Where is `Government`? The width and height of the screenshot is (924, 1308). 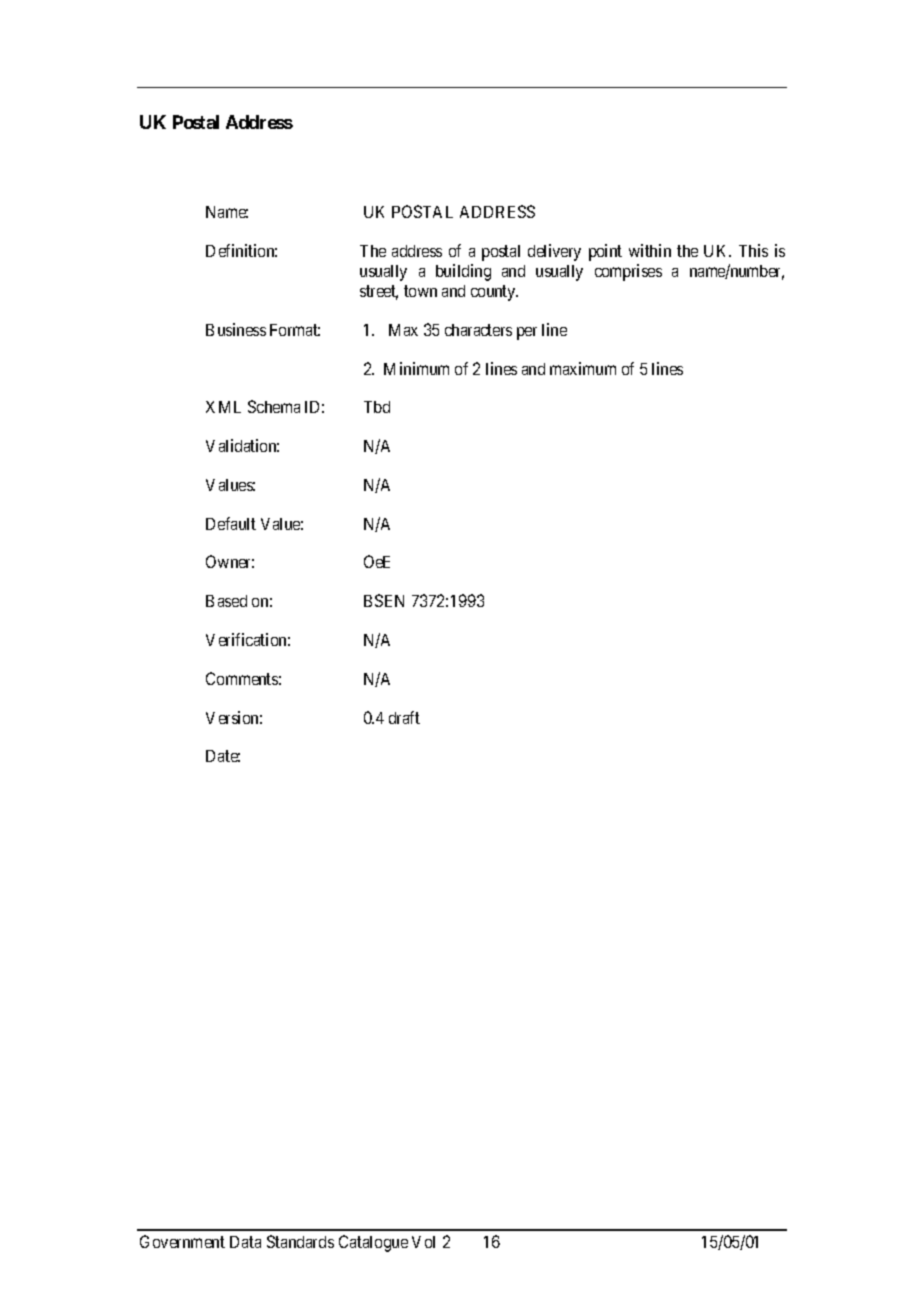 Government is located at coordinates (182, 1241).
